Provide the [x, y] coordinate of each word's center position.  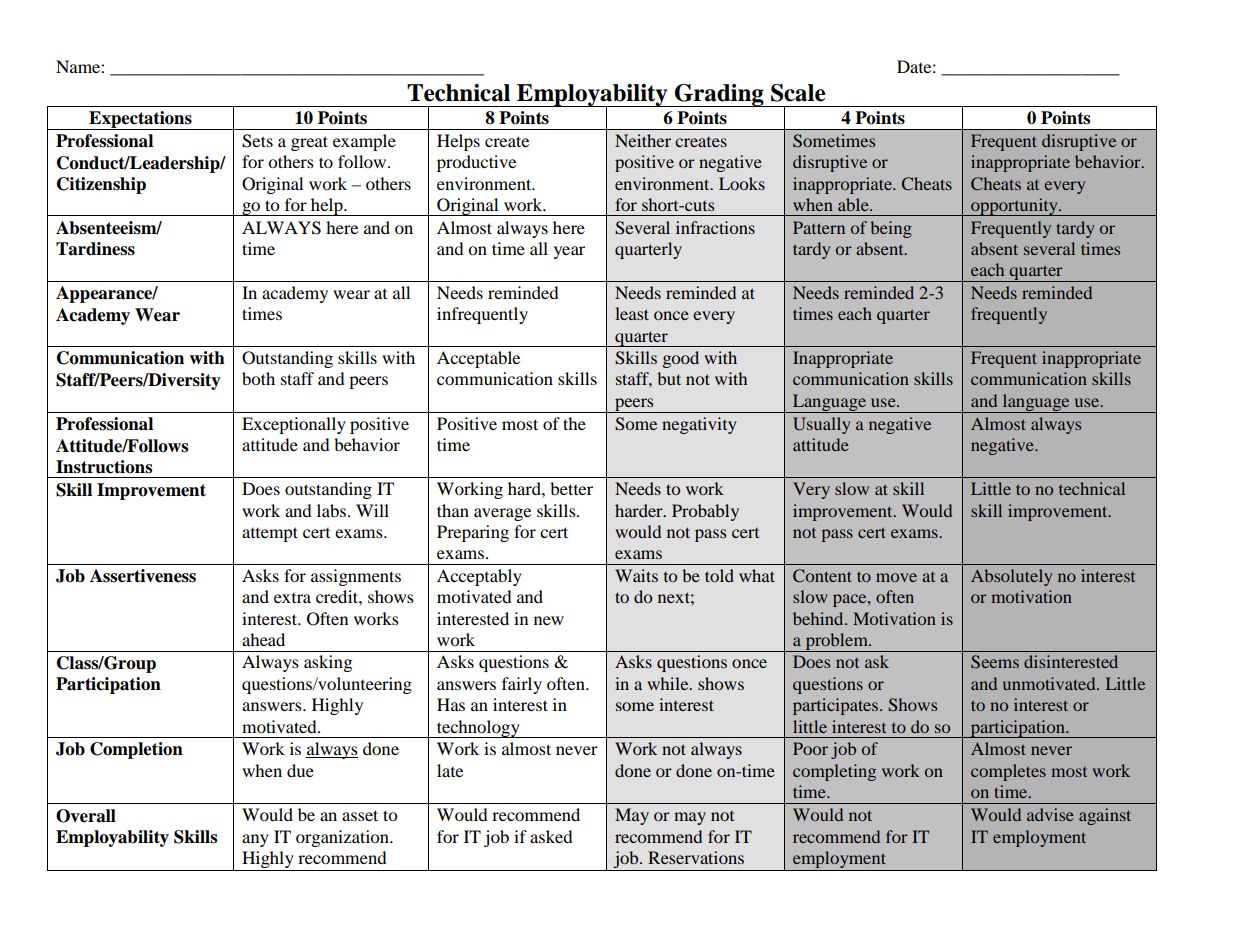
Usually [821, 425]
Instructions [104, 467]
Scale [798, 93]
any [255, 840]
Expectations [140, 120]
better [571, 488]
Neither [643, 140]
